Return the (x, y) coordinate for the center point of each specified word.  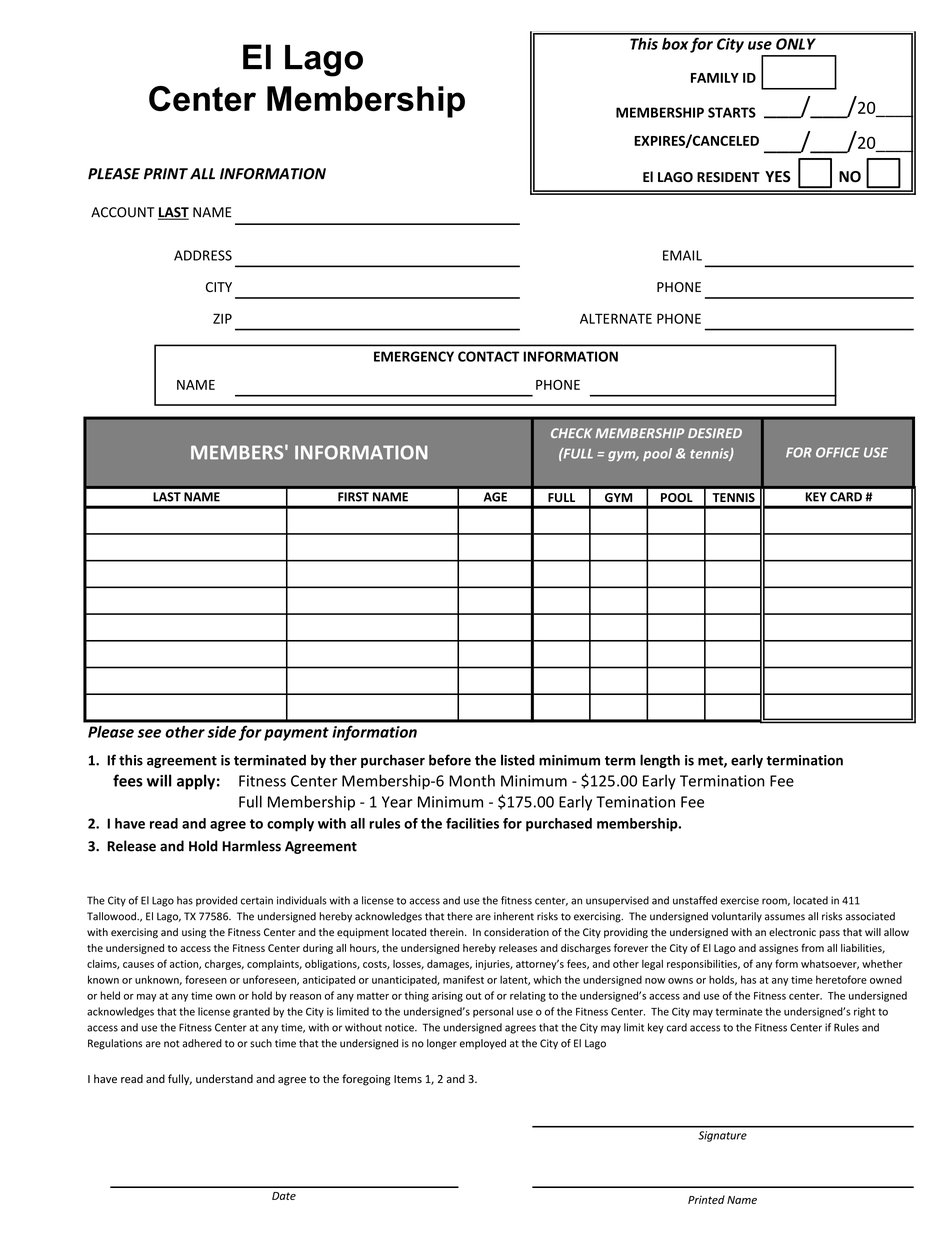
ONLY (796, 44)
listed (518, 760)
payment (296, 734)
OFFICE (838, 452)
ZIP (222, 318)
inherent (514, 916)
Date (284, 1196)
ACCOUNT (123, 212)
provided (216, 901)
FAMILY (715, 78)
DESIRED (715, 433)
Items (408, 1079)
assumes (785, 917)
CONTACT (489, 356)
